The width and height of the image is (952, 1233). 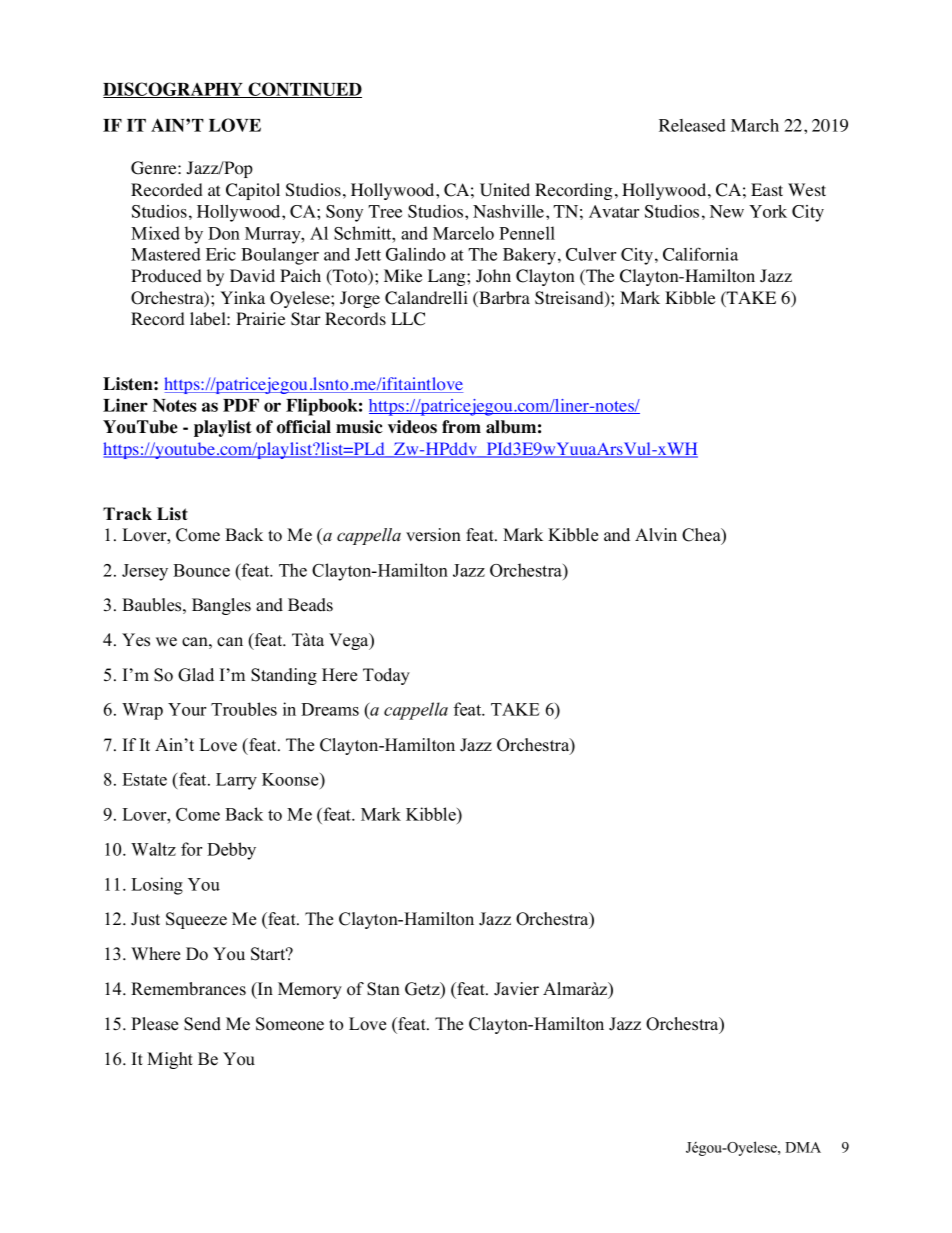 What do you see at coordinates (221, 606) in the image?
I see `Bangles` at bounding box center [221, 606].
